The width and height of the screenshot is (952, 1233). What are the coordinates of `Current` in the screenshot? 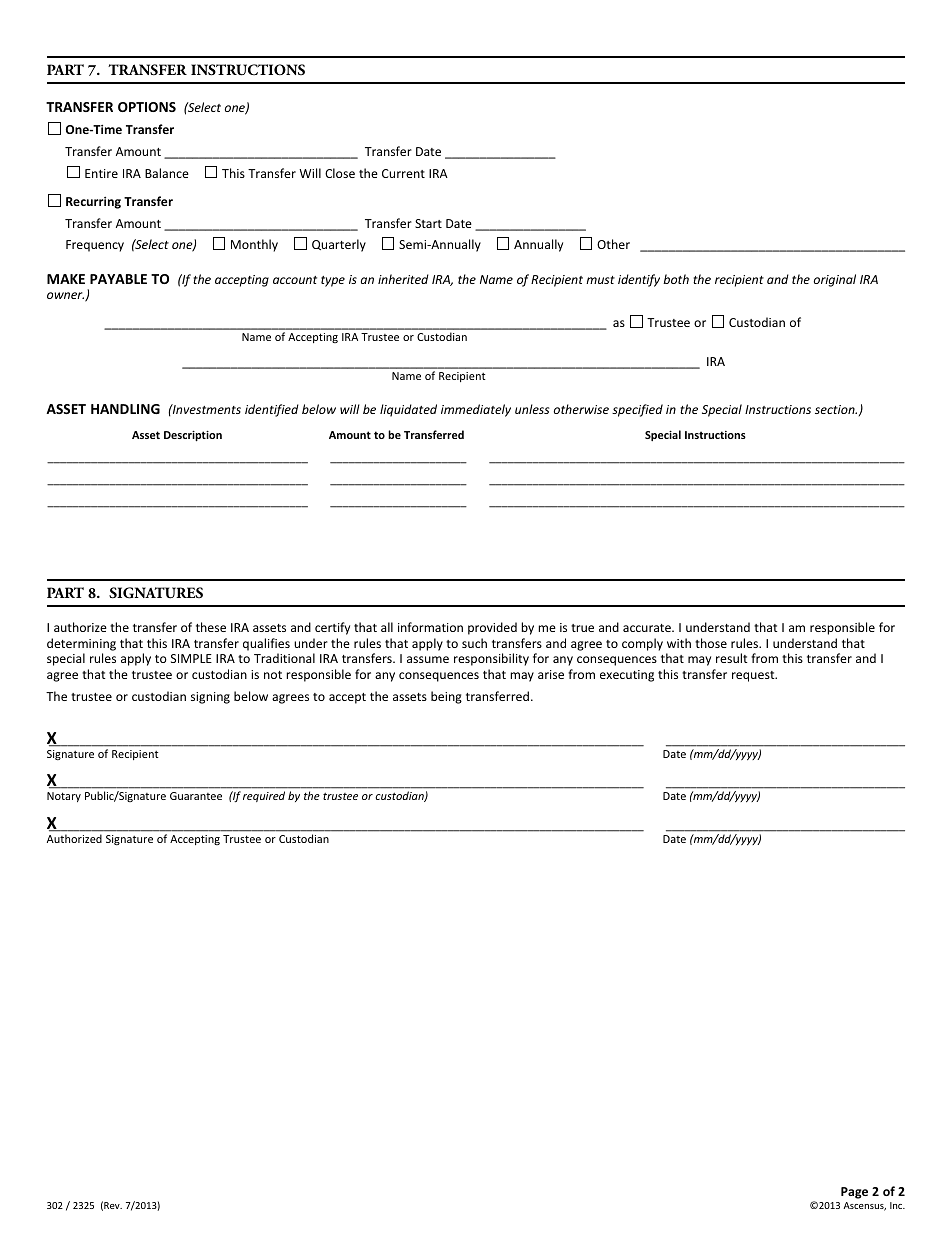 It's located at (403, 173).
